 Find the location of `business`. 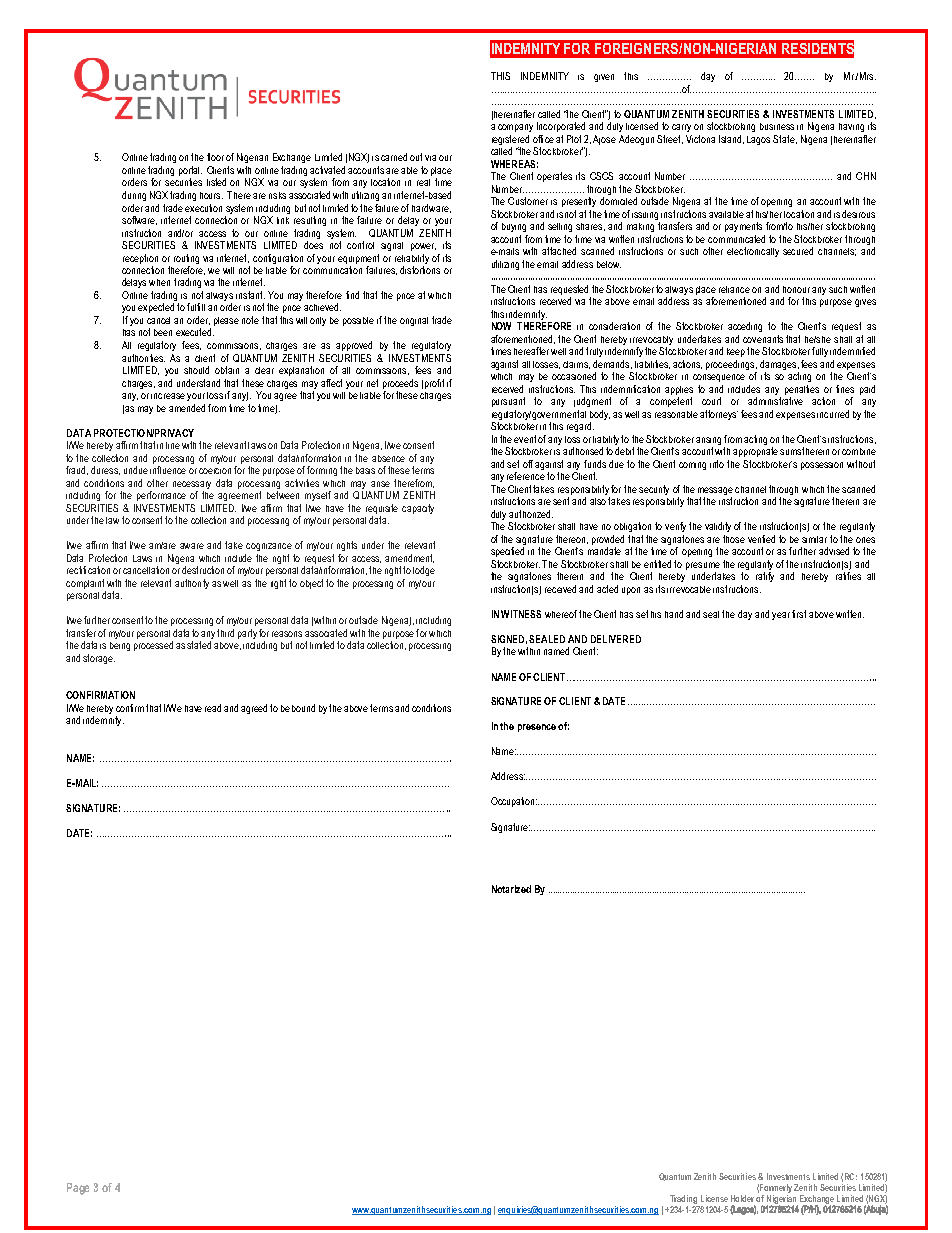

business is located at coordinates (777, 126).
